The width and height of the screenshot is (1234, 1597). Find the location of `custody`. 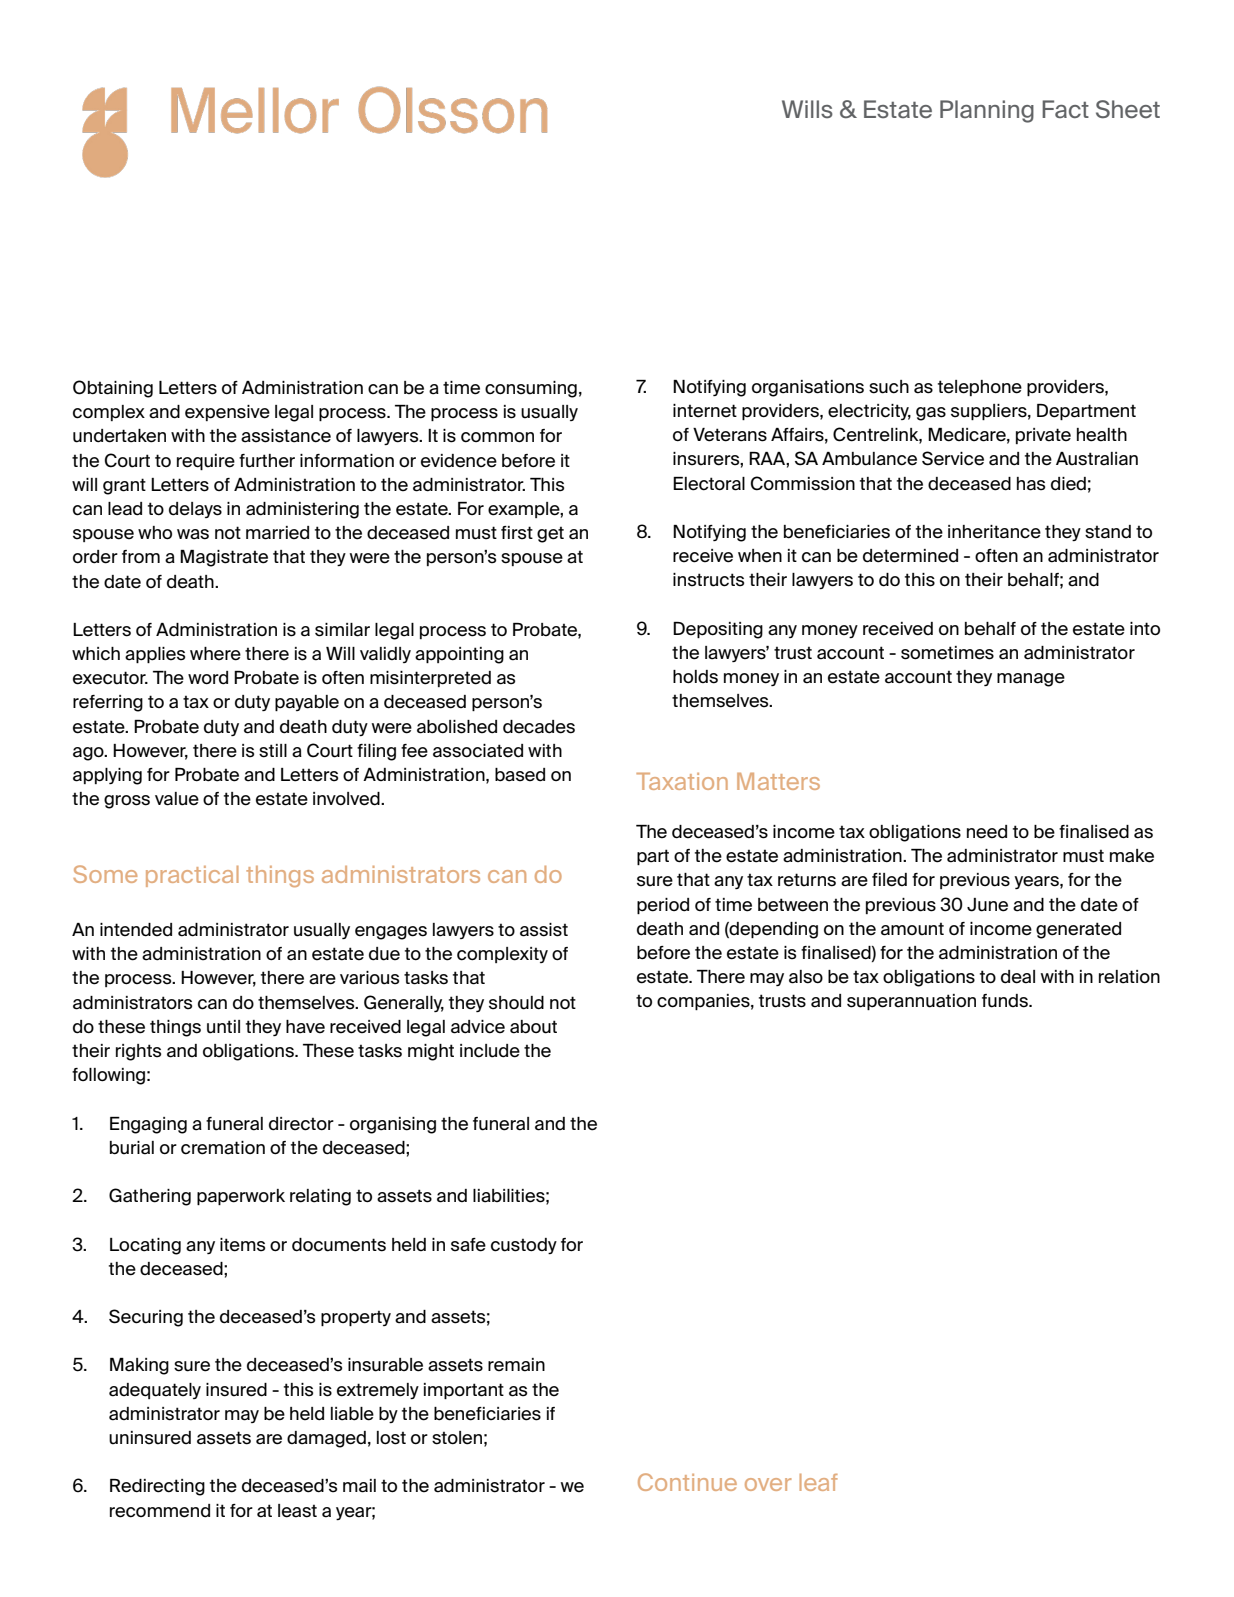

custody is located at coordinates (524, 1246).
